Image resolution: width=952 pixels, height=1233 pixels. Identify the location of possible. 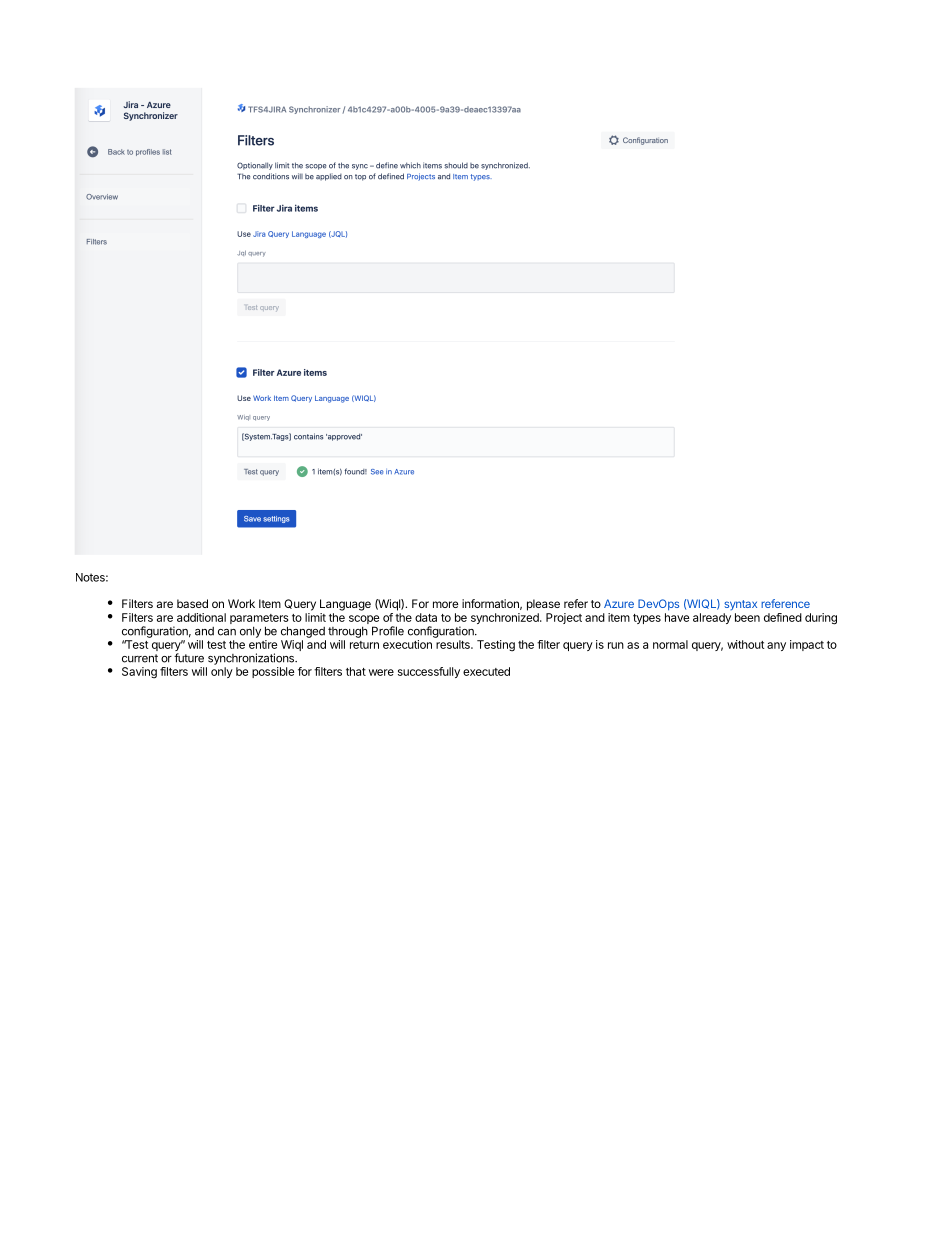
(273, 672).
